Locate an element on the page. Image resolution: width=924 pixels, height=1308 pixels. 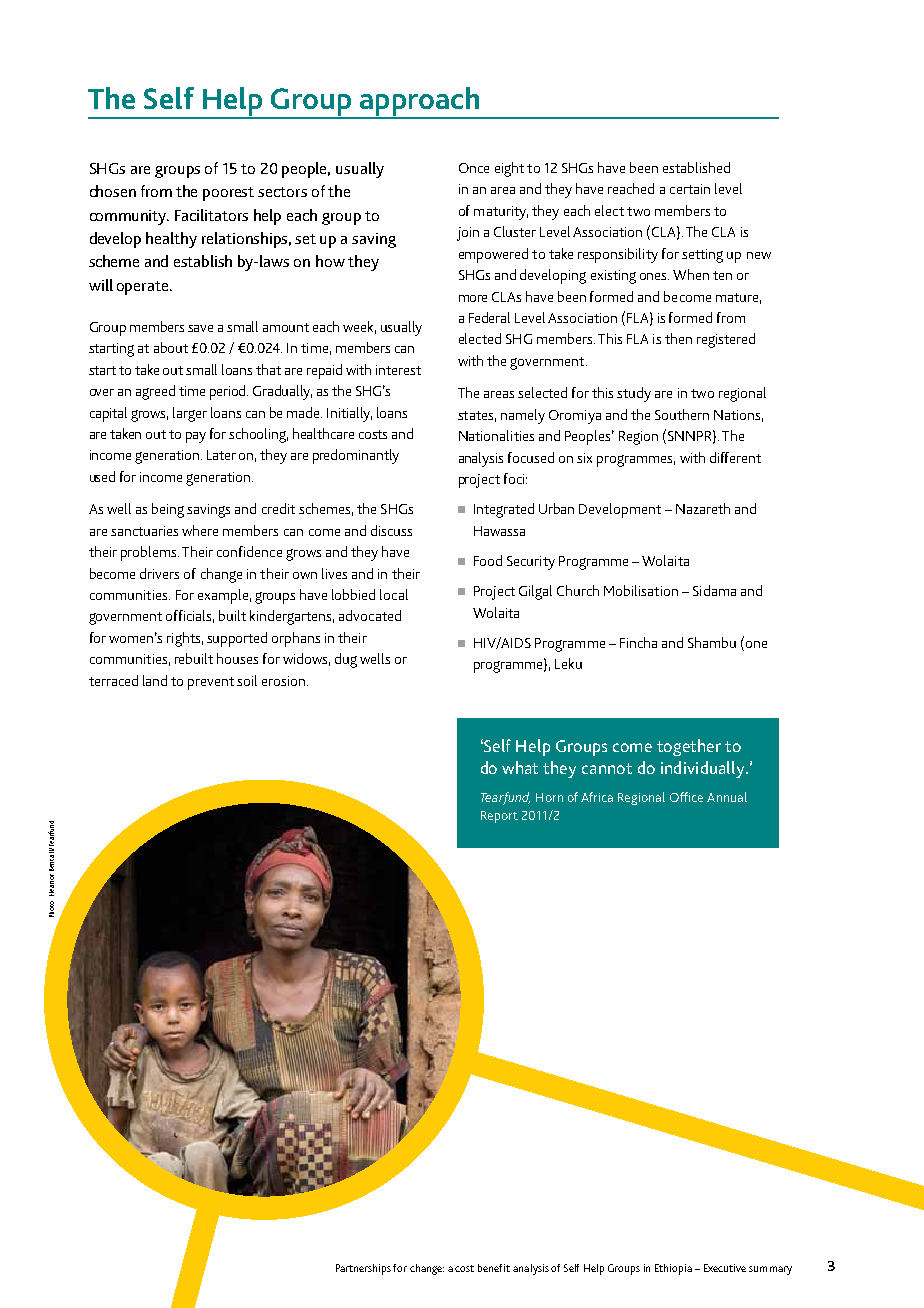
Office is located at coordinates (686, 797).
